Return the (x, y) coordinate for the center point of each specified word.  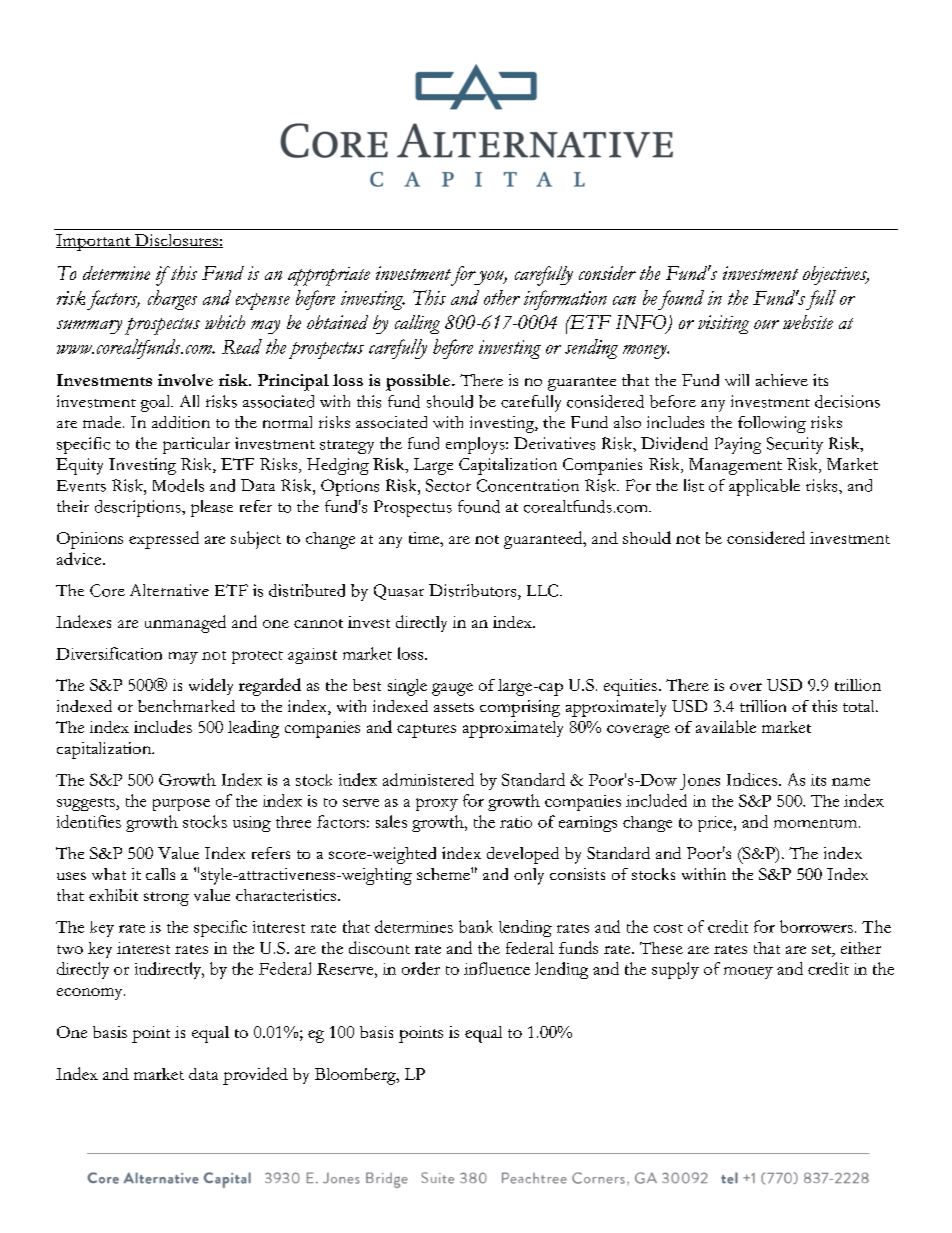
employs (476, 445)
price (716, 824)
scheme (444, 874)
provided (255, 1076)
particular (196, 445)
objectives (836, 275)
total (860, 706)
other (502, 297)
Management (735, 466)
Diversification (109, 653)
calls (160, 874)
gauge (452, 689)
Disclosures (176, 241)
